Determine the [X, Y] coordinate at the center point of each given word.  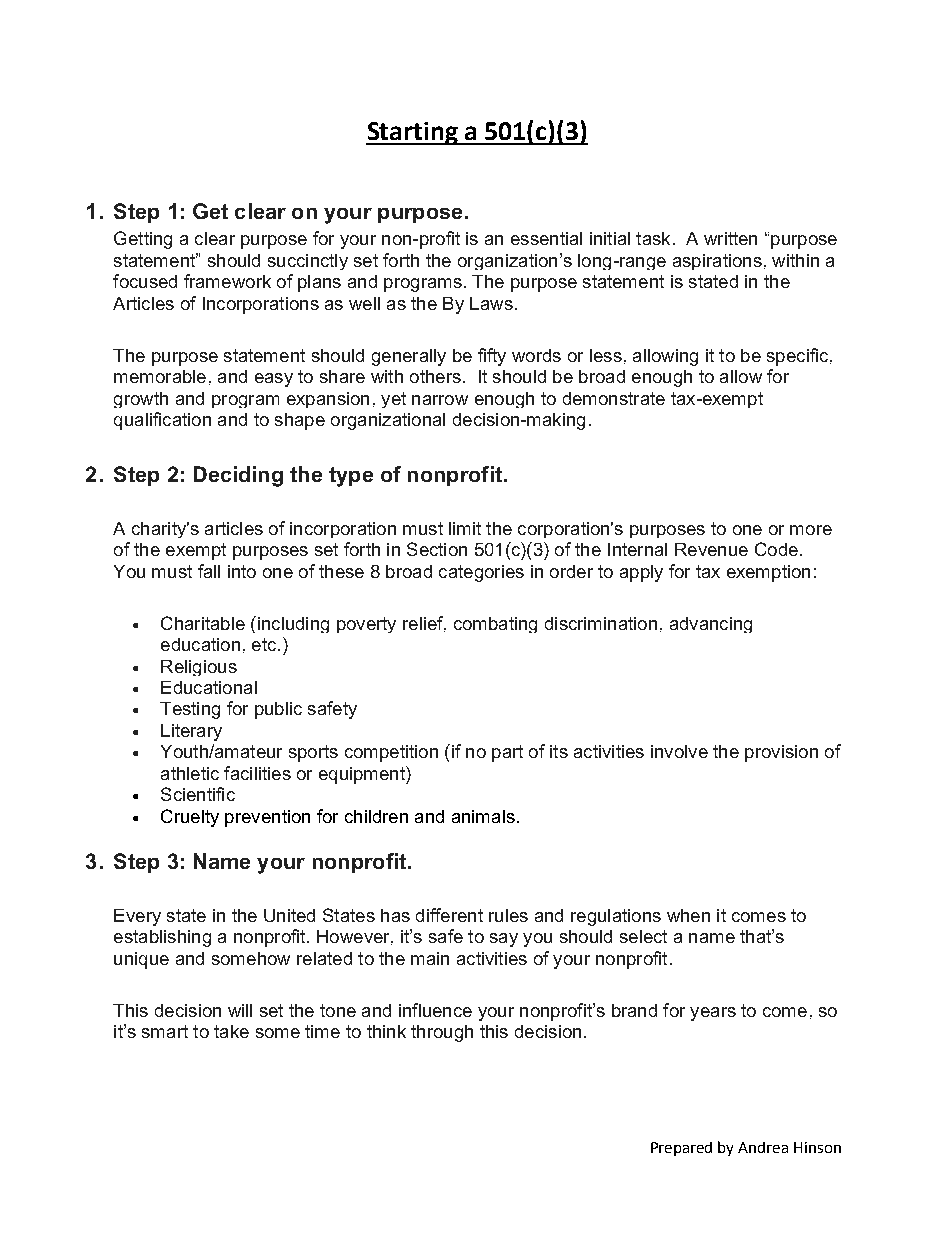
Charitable [203, 623]
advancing [711, 625]
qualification [162, 421]
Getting [143, 240]
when [688, 915]
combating [495, 625]
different [449, 915]
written [730, 238]
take [231, 1031]
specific [799, 357]
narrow [440, 400]
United [289, 915]
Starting [413, 133]
